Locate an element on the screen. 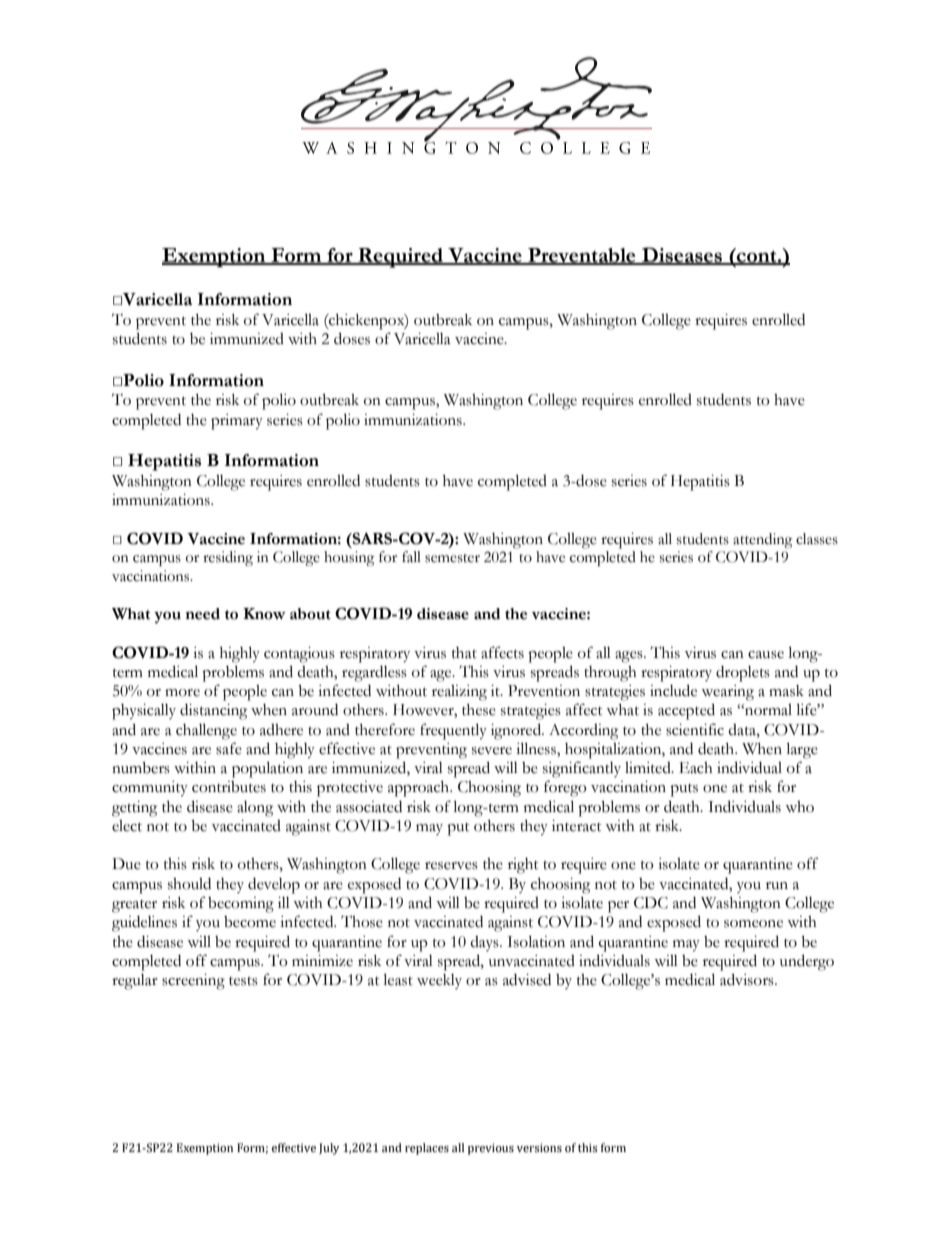 The width and height of the screenshot is (952, 1233). attending is located at coordinates (763, 540).
